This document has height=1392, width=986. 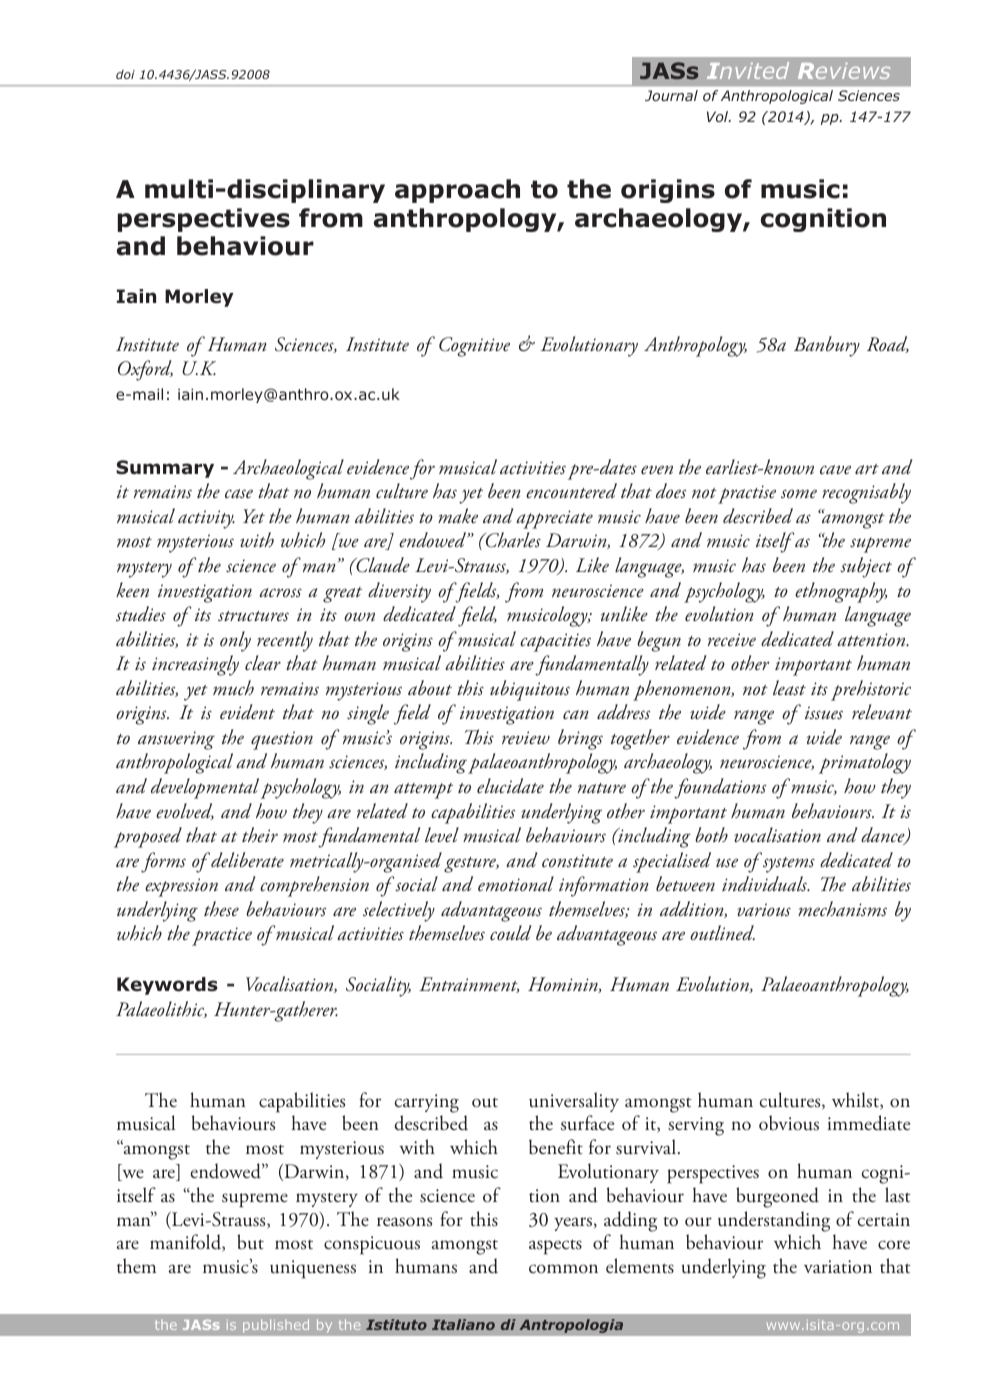 What do you see at coordinates (789, 688) in the document?
I see `least` at bounding box center [789, 688].
